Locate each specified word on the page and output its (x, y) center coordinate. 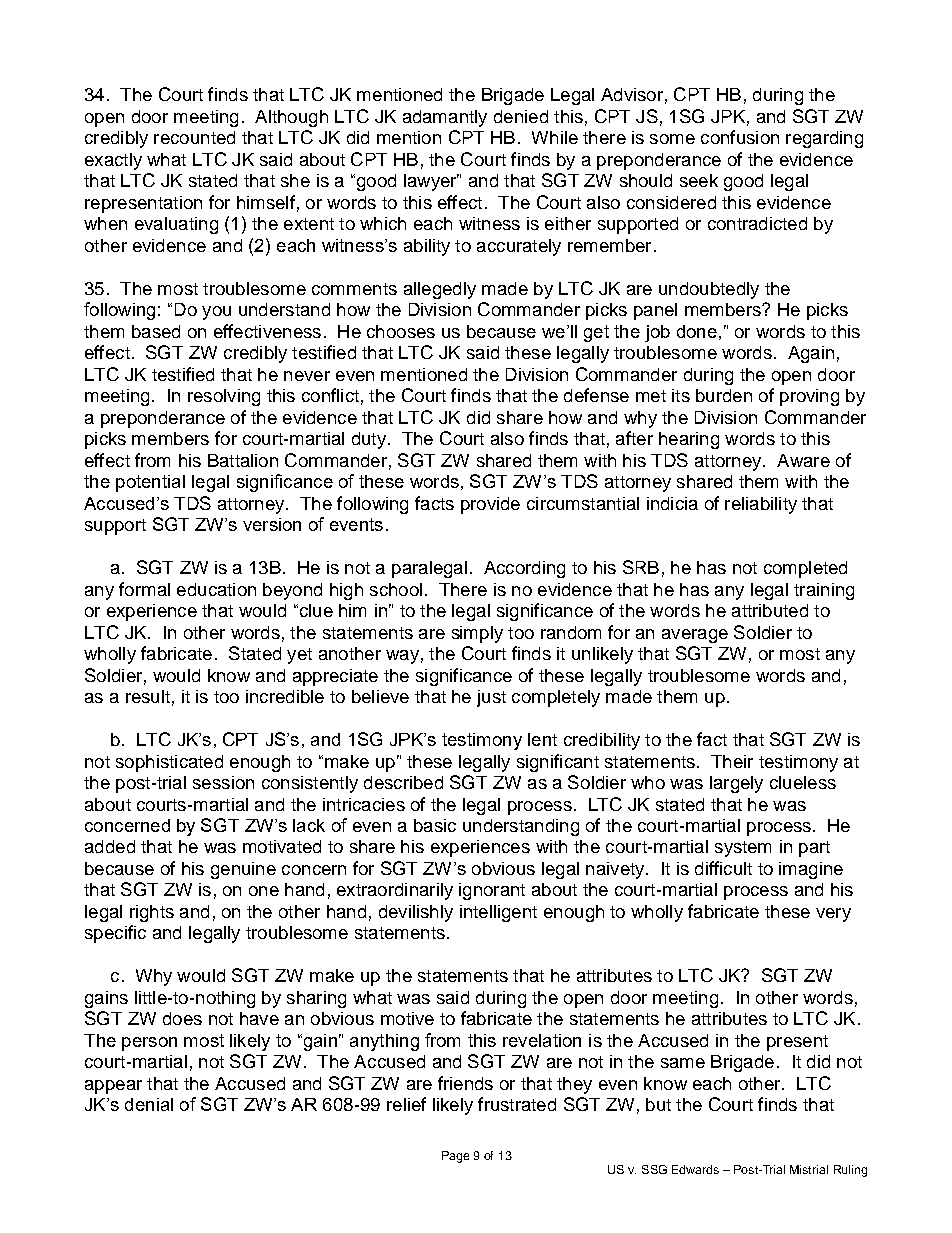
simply (477, 634)
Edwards (695, 1169)
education (216, 589)
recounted (194, 137)
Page (455, 1157)
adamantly (445, 118)
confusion (740, 137)
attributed (770, 610)
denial (149, 1104)
